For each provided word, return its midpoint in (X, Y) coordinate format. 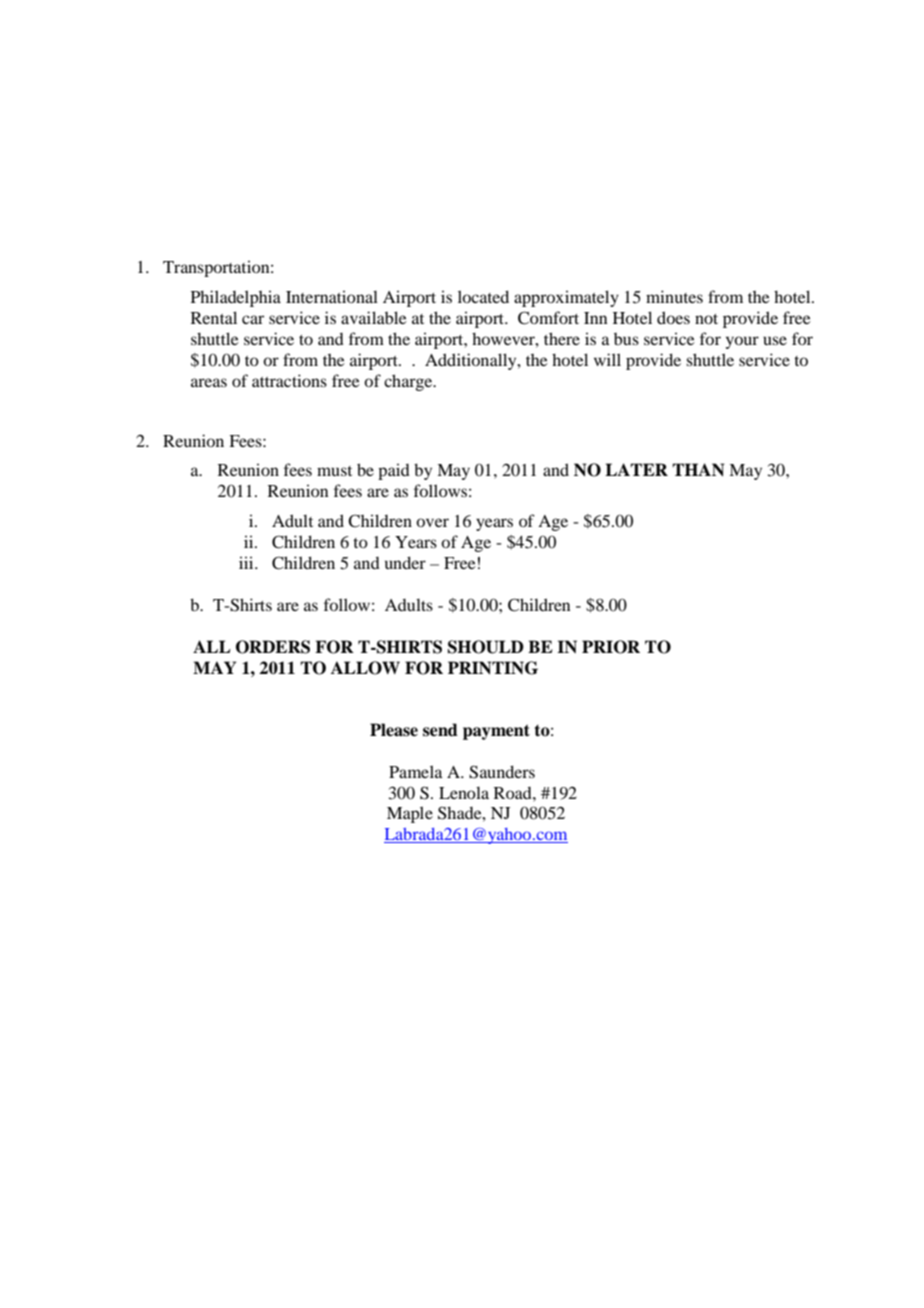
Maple (410, 814)
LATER (636, 469)
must (334, 471)
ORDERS (273, 647)
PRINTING (493, 668)
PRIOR (611, 647)
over (432, 522)
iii (247, 562)
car (253, 319)
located (483, 296)
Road (514, 793)
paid (394, 471)
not (706, 319)
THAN (698, 470)
